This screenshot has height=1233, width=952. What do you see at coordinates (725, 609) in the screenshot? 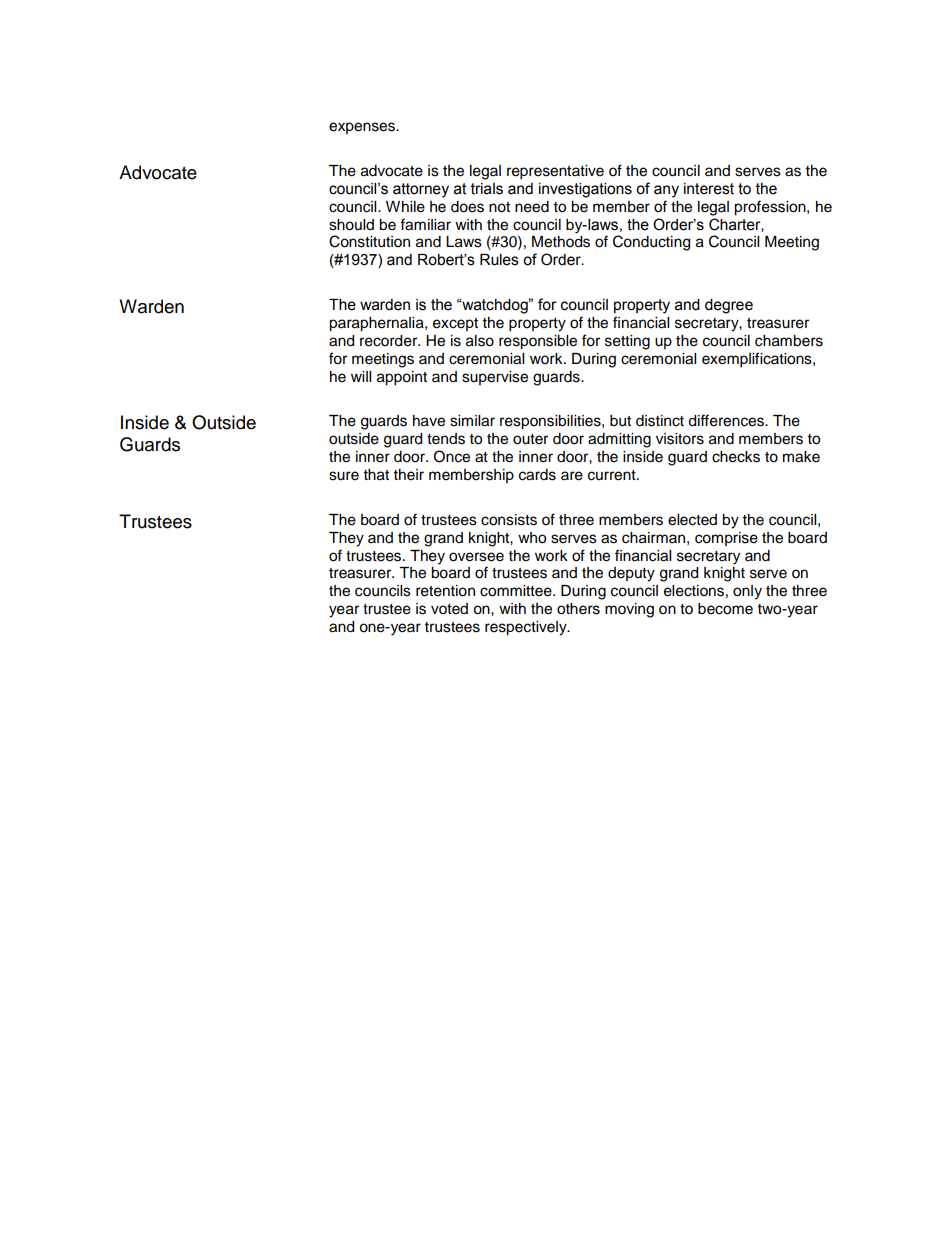
I see `become` at bounding box center [725, 609].
